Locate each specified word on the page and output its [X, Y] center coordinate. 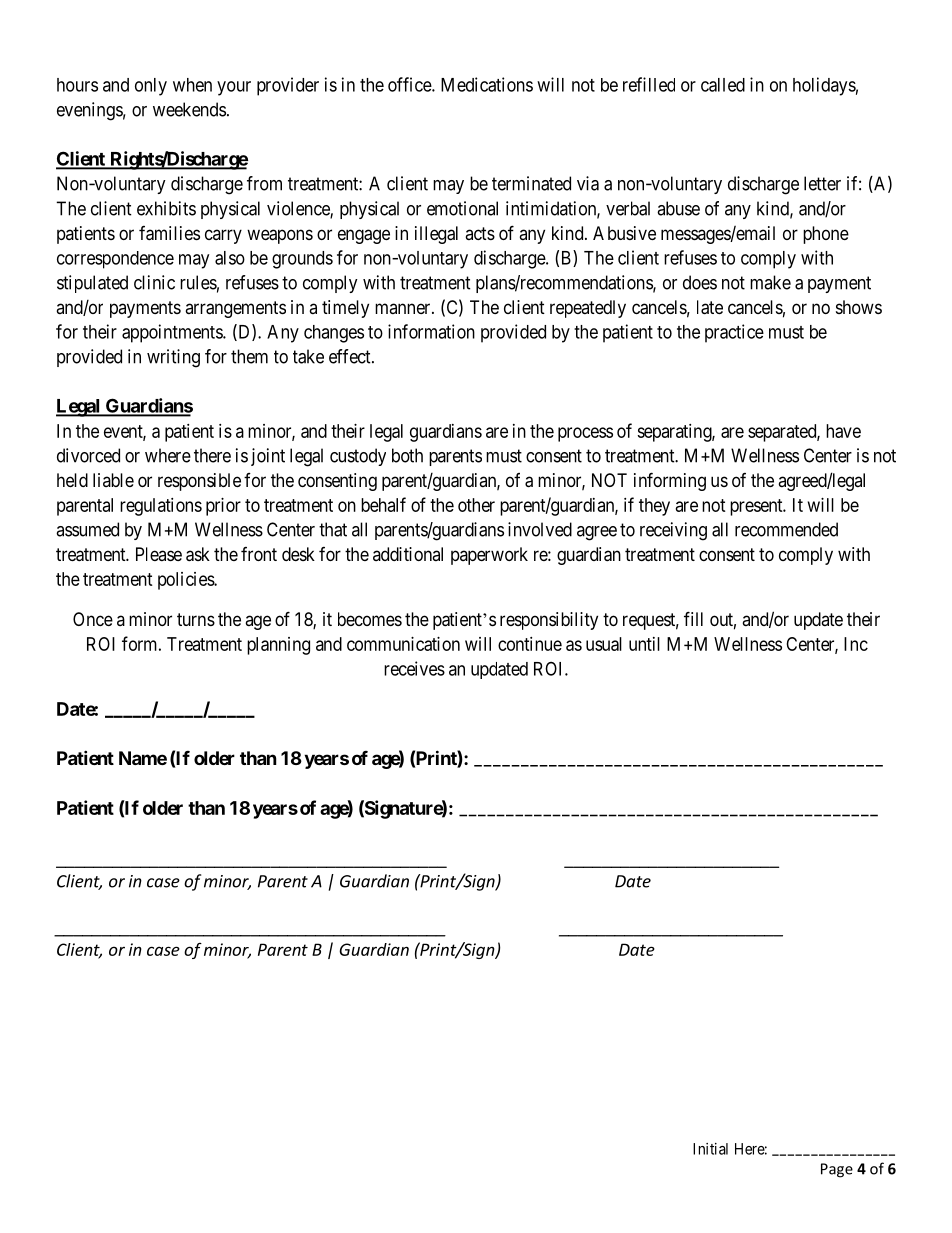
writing [173, 358]
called [723, 85]
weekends [189, 109]
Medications [487, 84]
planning [278, 646]
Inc [856, 644]
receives [414, 668]
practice [734, 333]
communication [403, 644]
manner [404, 308]
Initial [710, 1149]
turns [196, 619]
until [644, 644]
